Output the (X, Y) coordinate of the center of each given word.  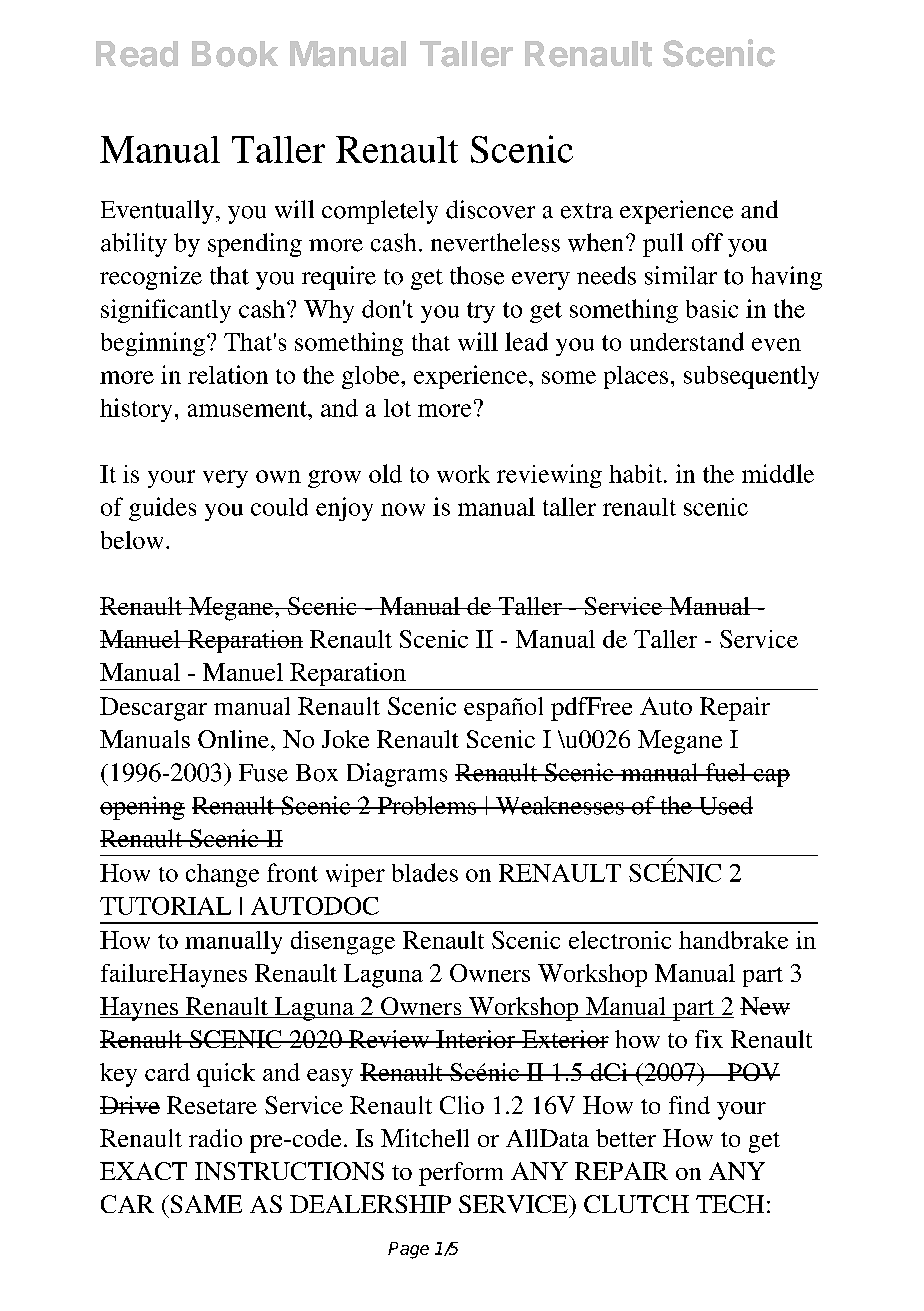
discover (490, 209)
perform (461, 1174)
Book (235, 54)
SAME (205, 1204)
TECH (730, 1204)
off (707, 242)
